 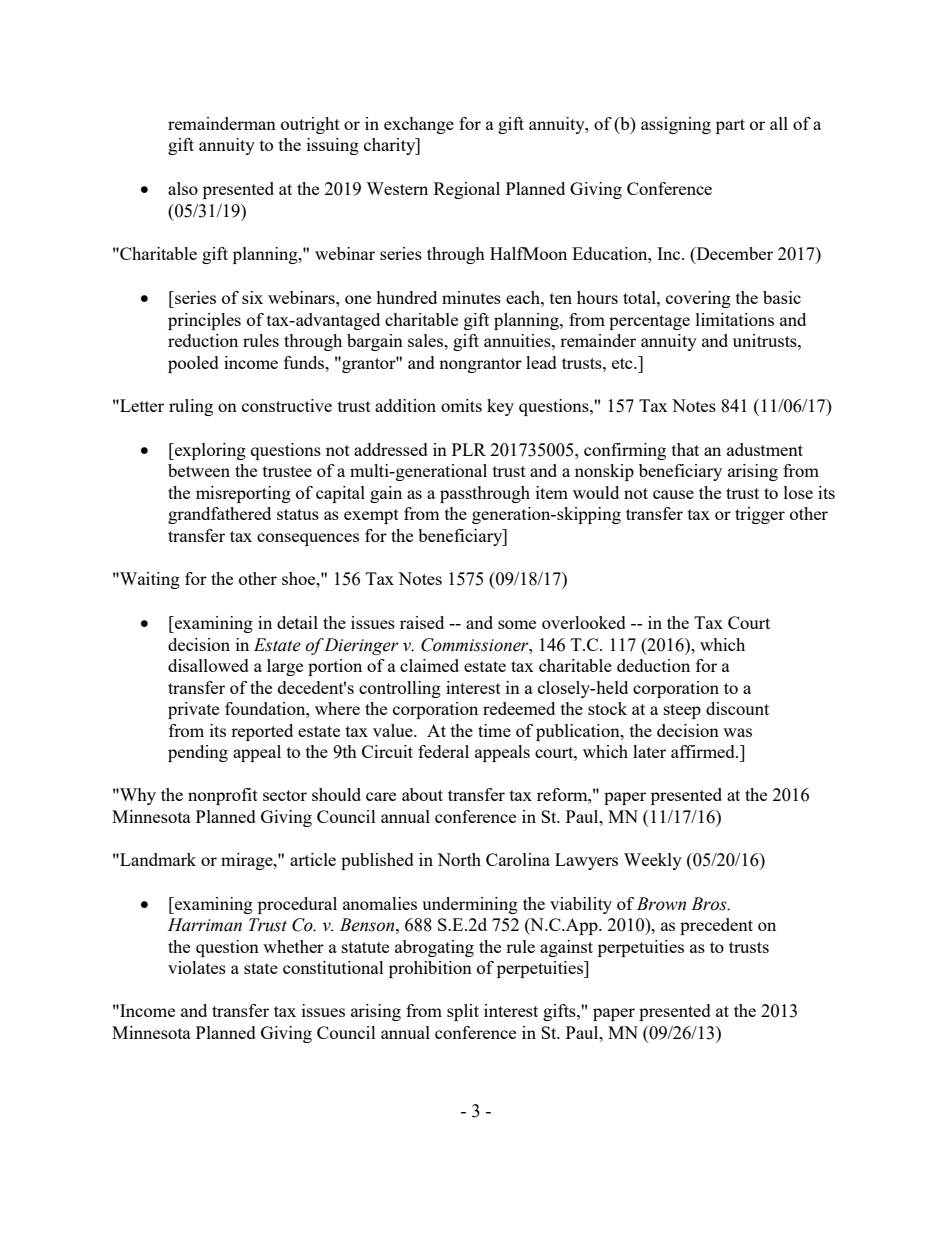 I want to click on also, so click(x=183, y=188).
